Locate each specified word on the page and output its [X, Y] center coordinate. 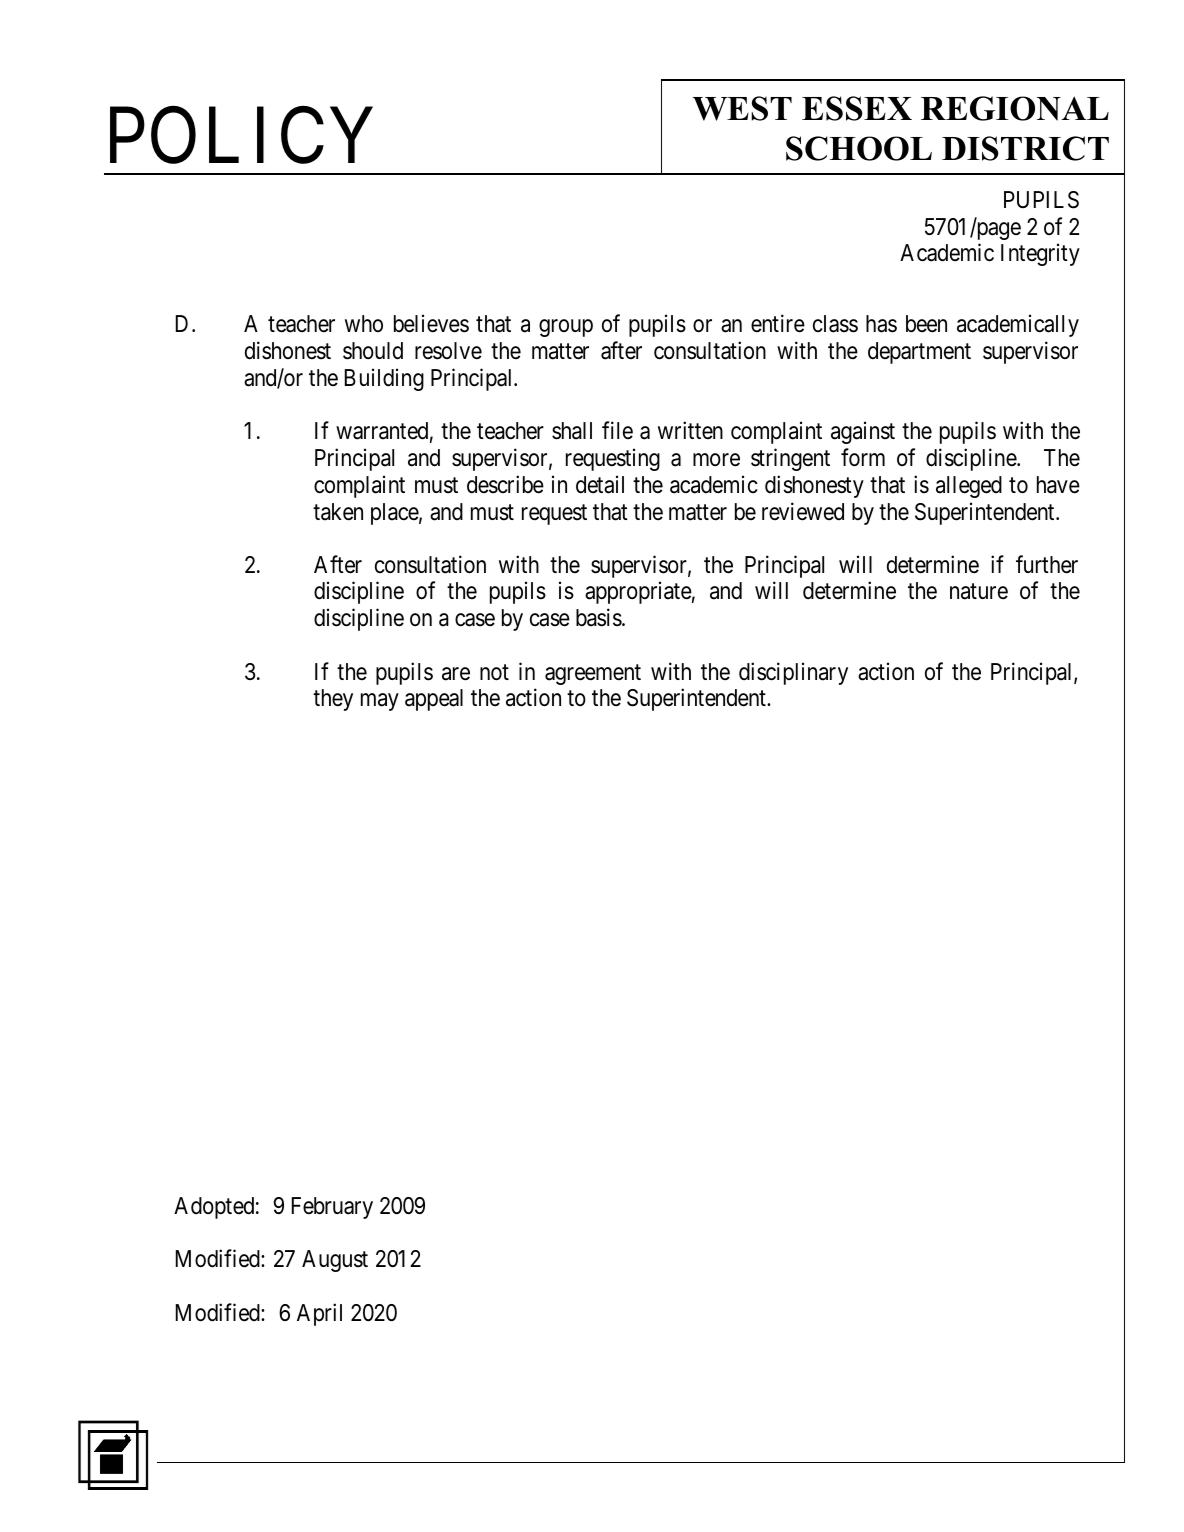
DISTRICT [1025, 148]
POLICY [241, 136]
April [319, 1314]
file [617, 430]
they [333, 700]
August [335, 1261]
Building [384, 379]
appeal [434, 700]
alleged [969, 487]
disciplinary [793, 673]
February [332, 1208]
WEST [742, 108]
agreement [593, 674]
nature [979, 592]
